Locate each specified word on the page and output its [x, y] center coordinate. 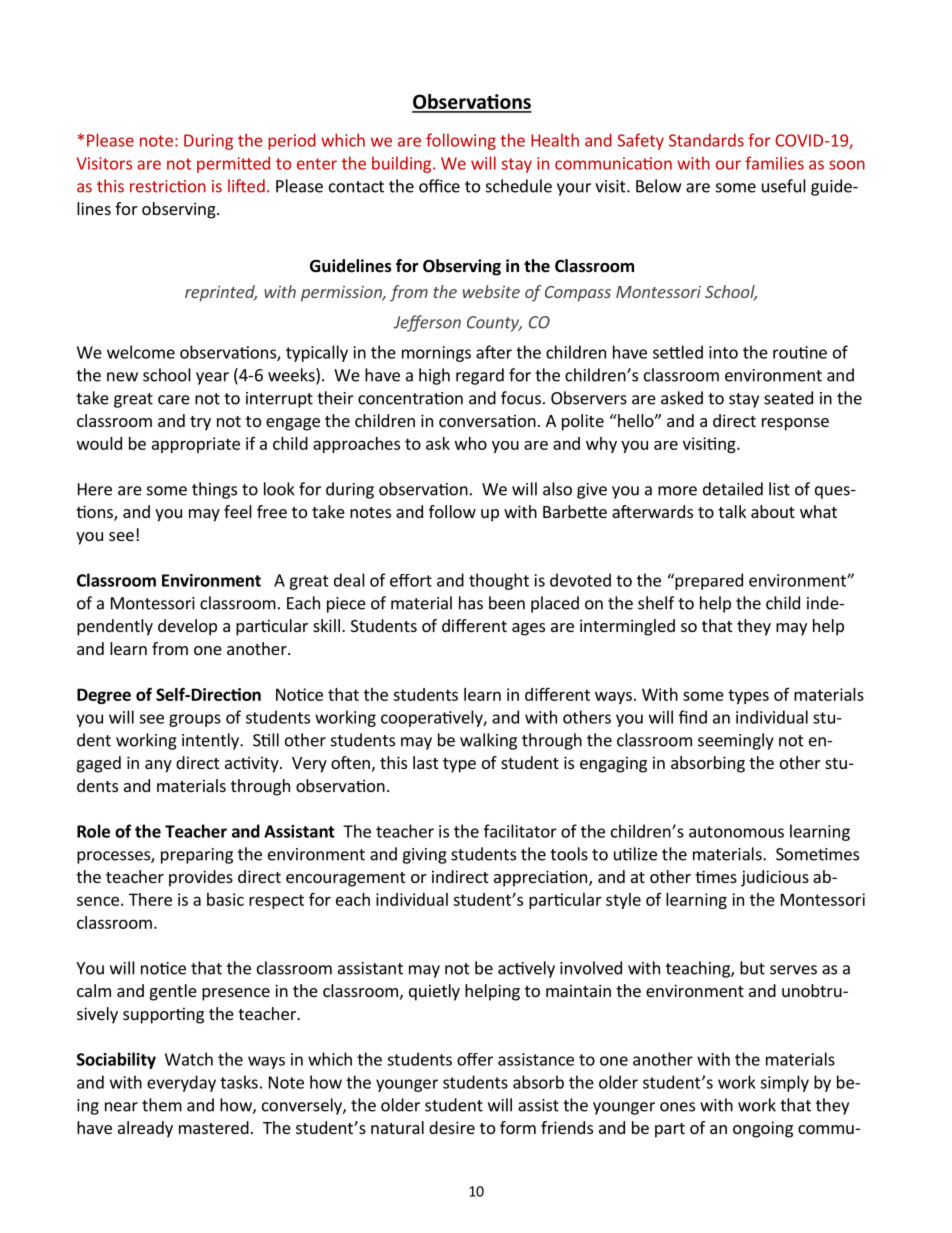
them [162, 1105]
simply [784, 1083]
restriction [168, 186]
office [439, 186]
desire [452, 1127]
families [774, 163]
